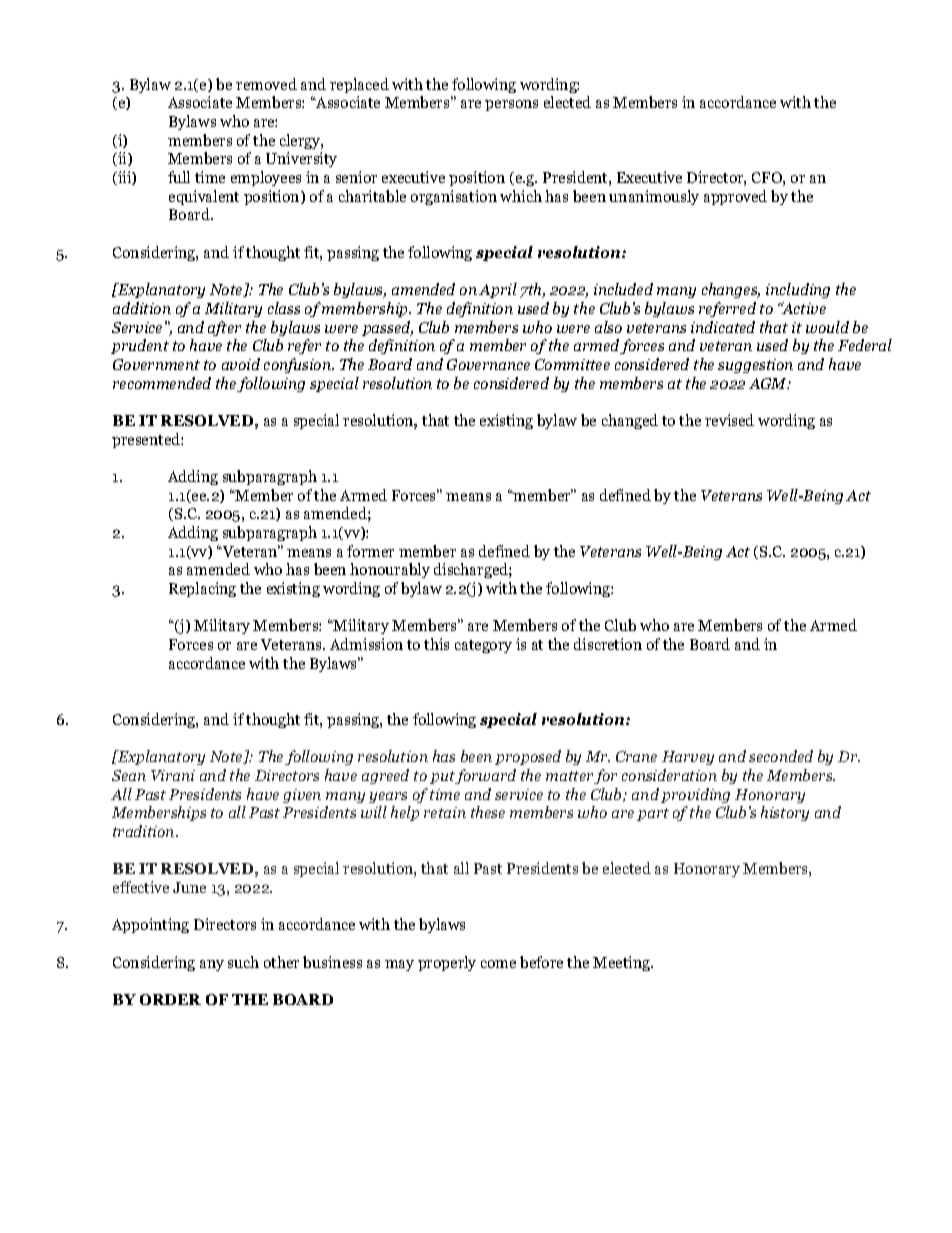 Image resolution: width=952 pixels, height=1233 pixels. Describe the element at coordinates (498, 290) in the image. I see `April` at that location.
